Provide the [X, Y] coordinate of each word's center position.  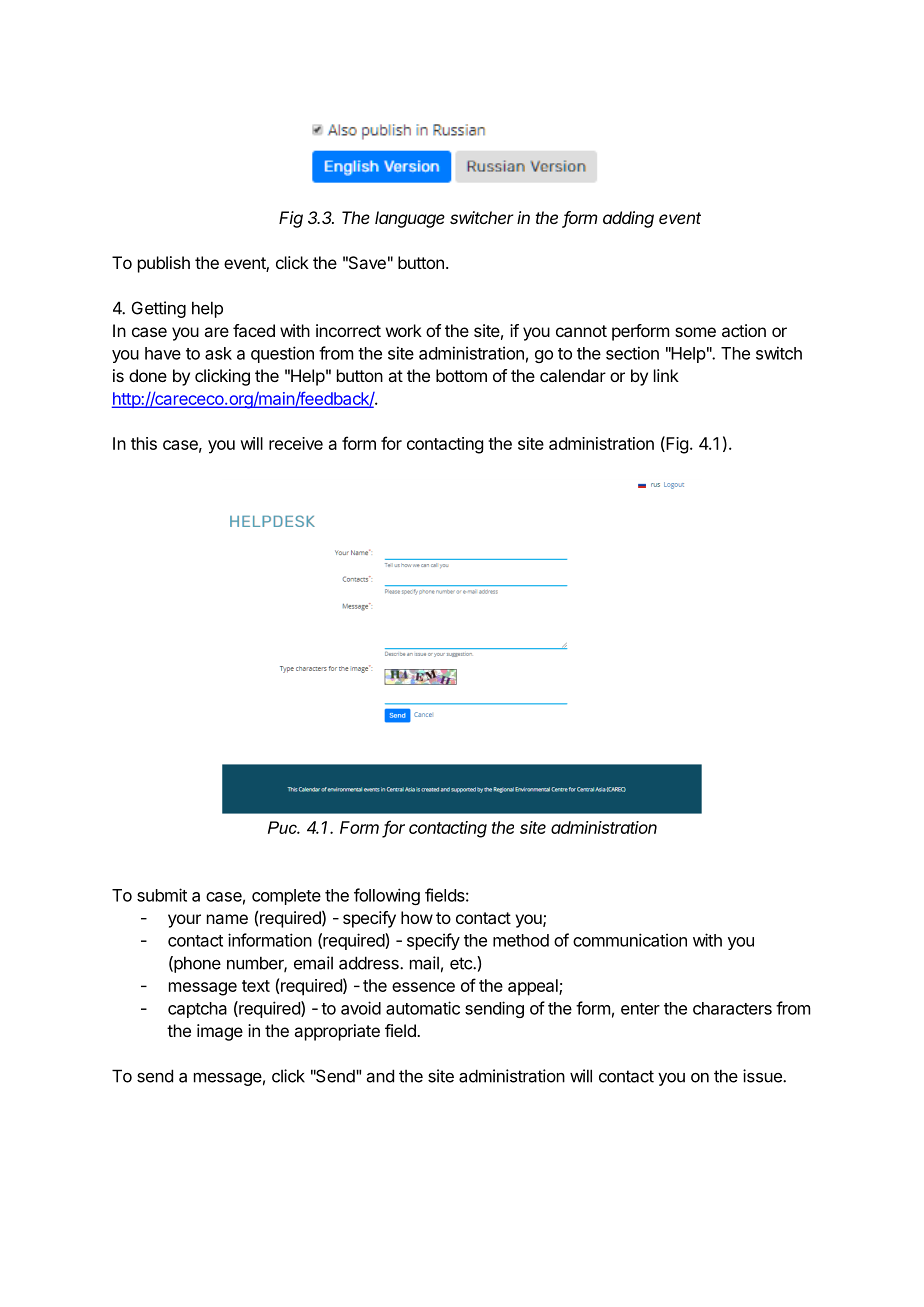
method [521, 940]
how [417, 917]
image [220, 1032]
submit [162, 895]
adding [628, 219]
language [410, 219]
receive [296, 443]
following [387, 896]
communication [630, 940]
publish [164, 264]
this [144, 443]
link [666, 375]
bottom [461, 375]
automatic [423, 1008]
